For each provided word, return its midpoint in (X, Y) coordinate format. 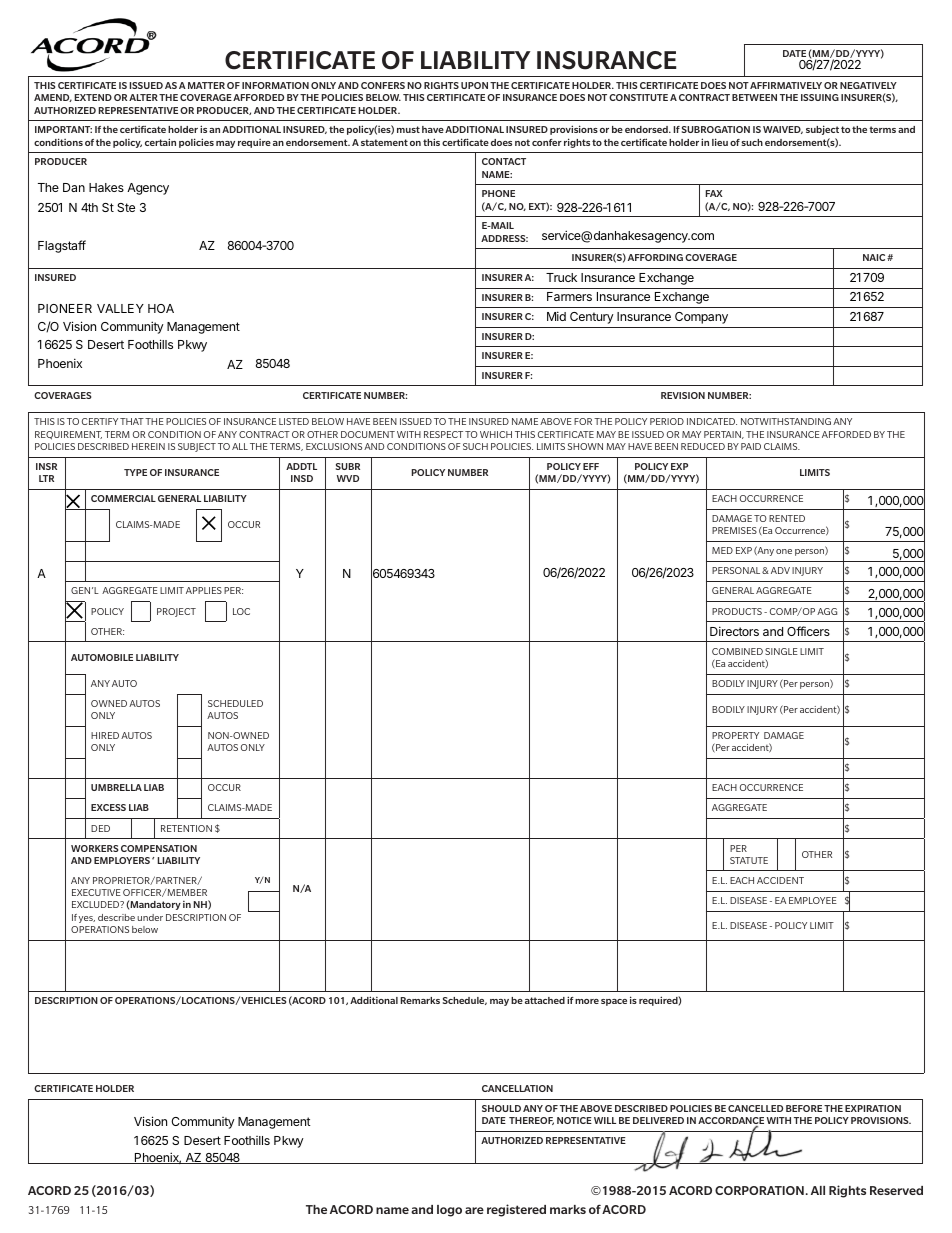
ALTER (143, 97)
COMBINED (737, 651)
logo (449, 1211)
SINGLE (781, 651)
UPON (474, 85)
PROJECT (176, 612)
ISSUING (820, 97)
